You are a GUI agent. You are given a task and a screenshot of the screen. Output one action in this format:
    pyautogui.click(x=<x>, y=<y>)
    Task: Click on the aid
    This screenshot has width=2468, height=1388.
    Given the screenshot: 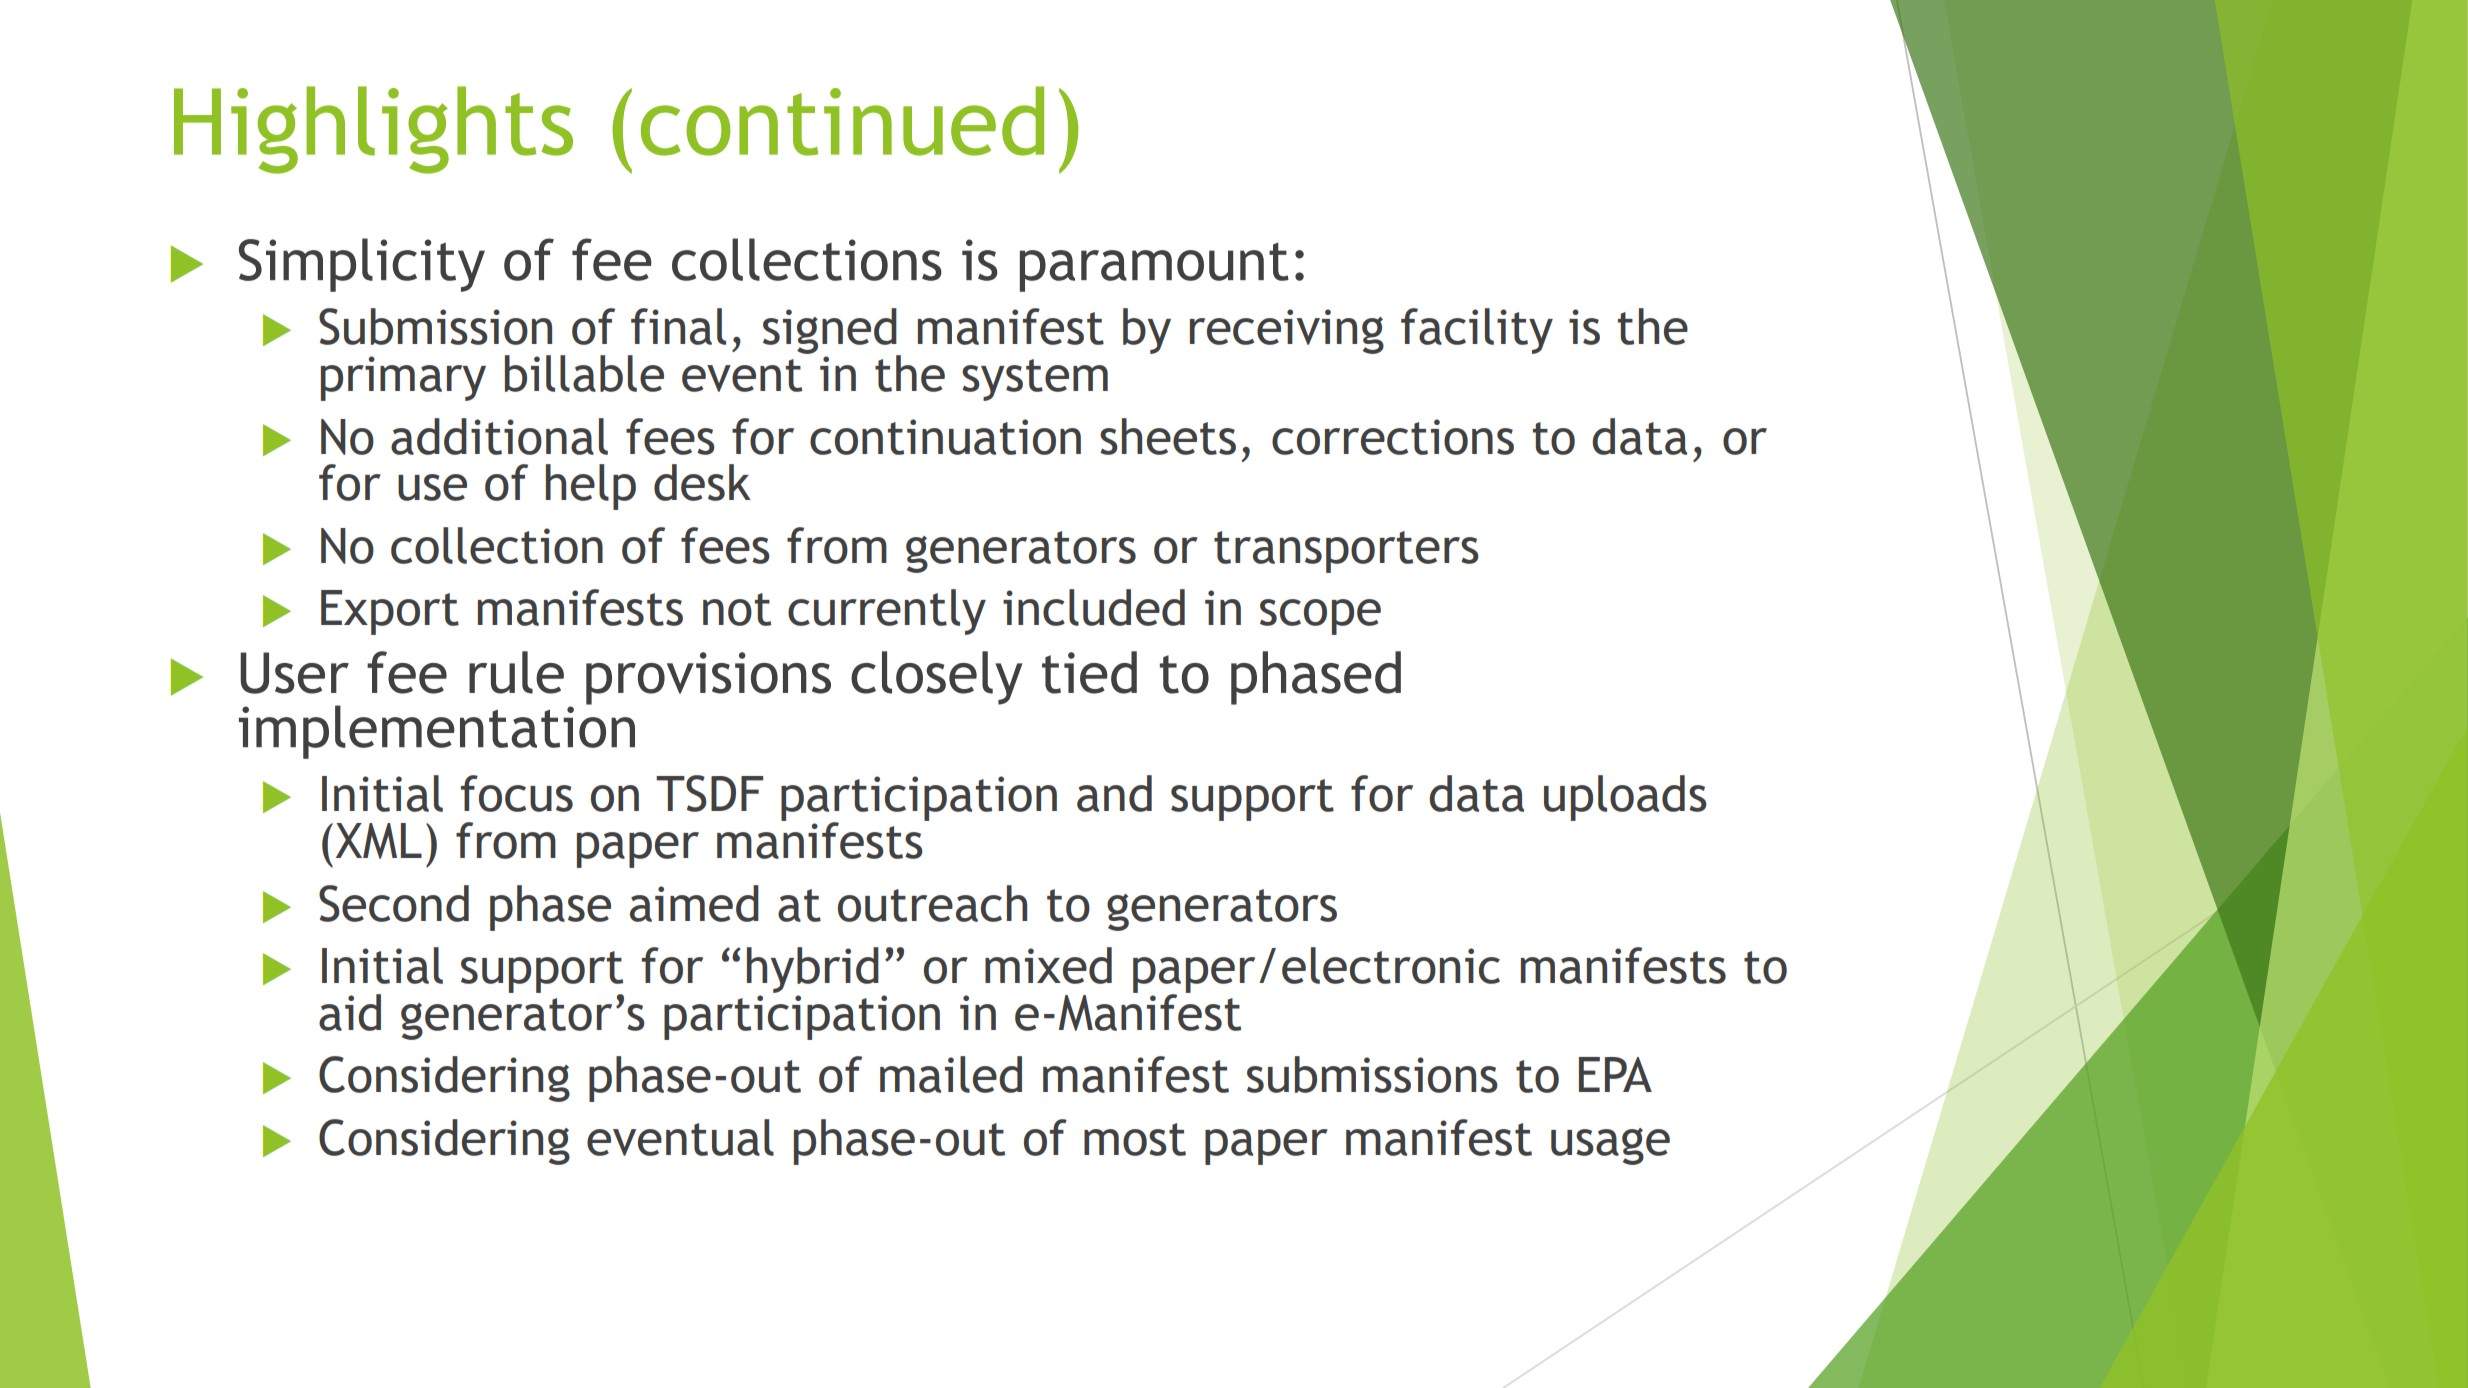 What is the action you would take?
    pyautogui.click(x=350, y=1012)
